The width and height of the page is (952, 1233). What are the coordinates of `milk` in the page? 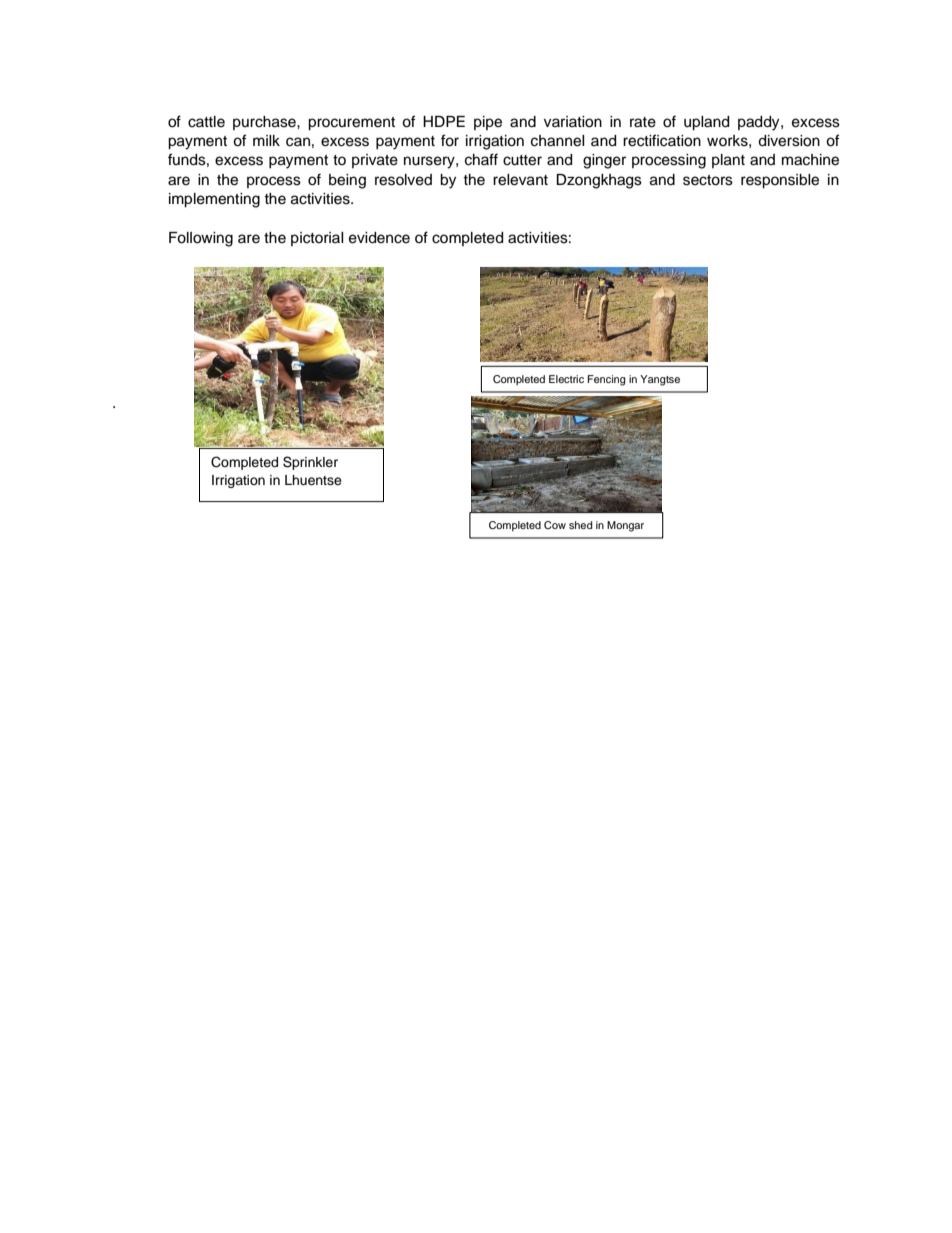 It's located at (266, 140).
